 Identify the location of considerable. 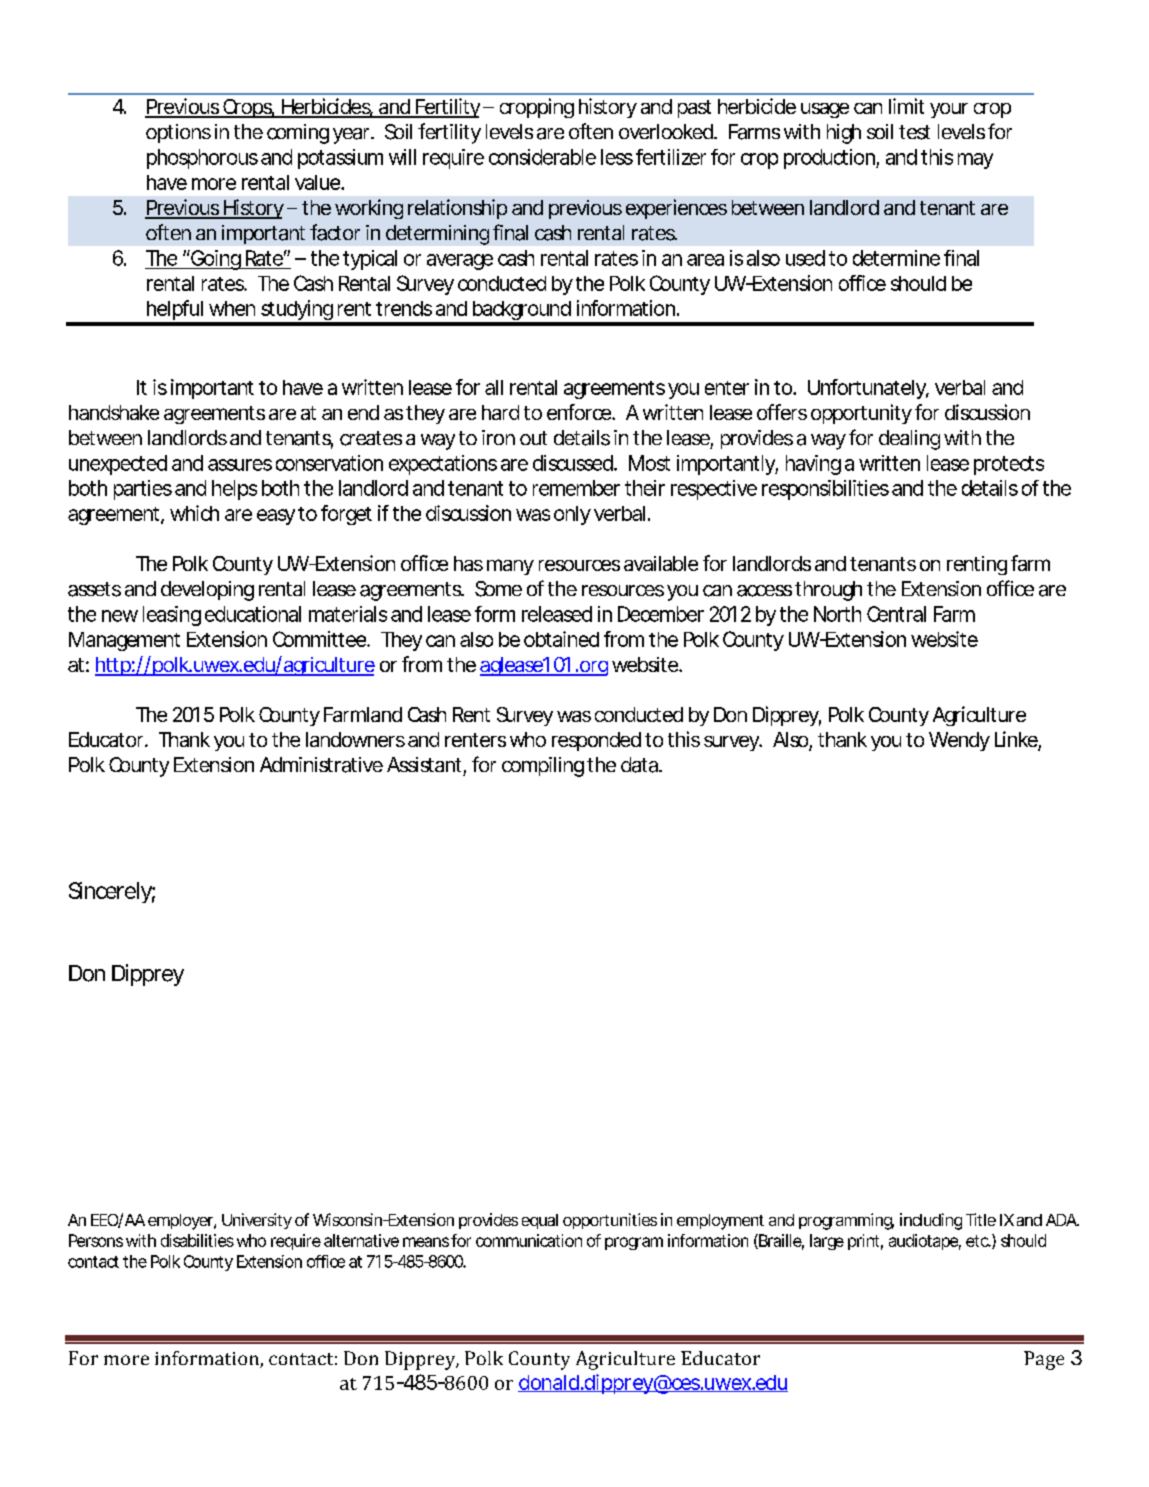
(542, 157).
